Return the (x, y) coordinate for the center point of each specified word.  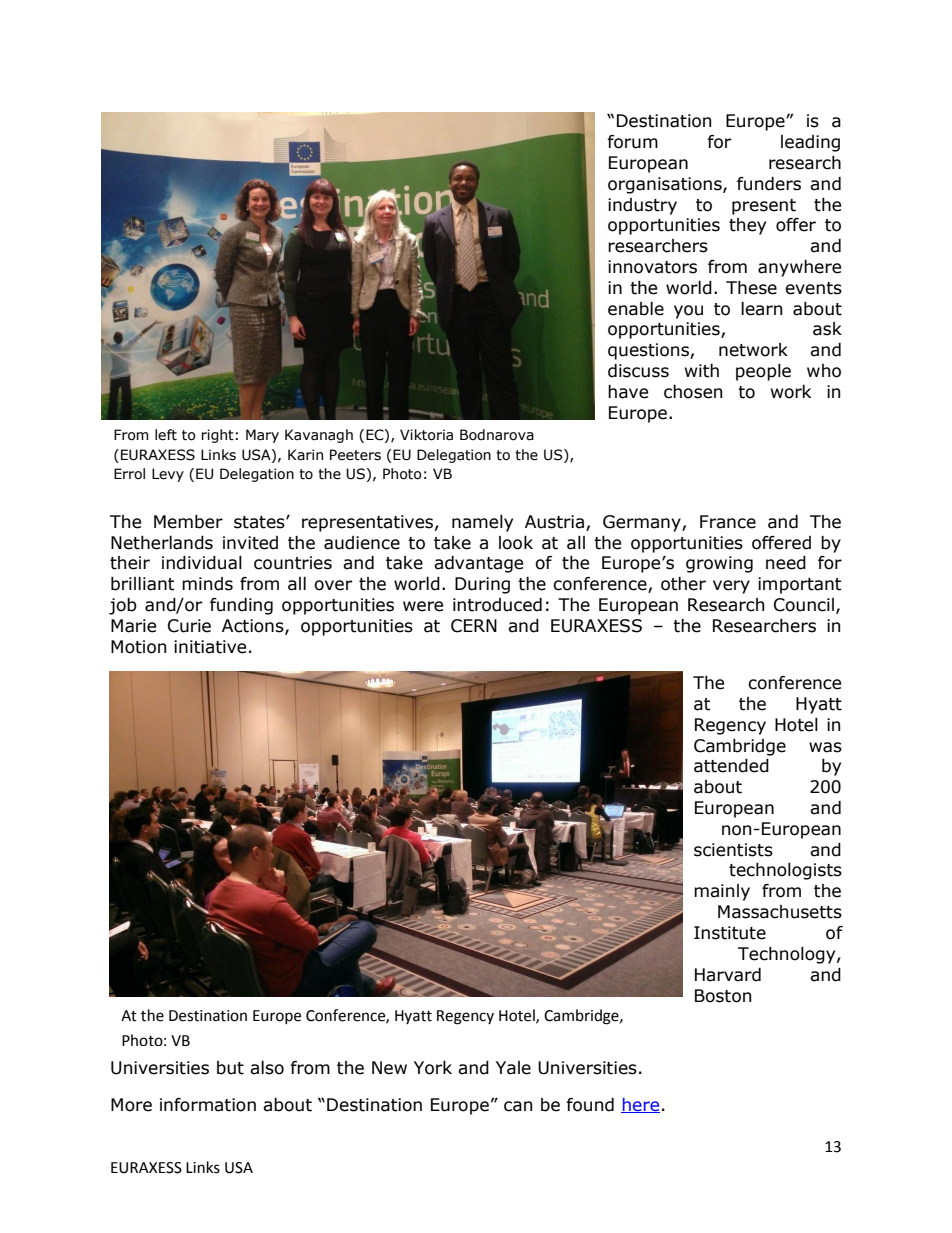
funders (769, 184)
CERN (474, 626)
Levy (168, 475)
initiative (210, 647)
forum (632, 142)
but (230, 1068)
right (217, 436)
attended (731, 766)
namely (482, 523)
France (728, 522)
